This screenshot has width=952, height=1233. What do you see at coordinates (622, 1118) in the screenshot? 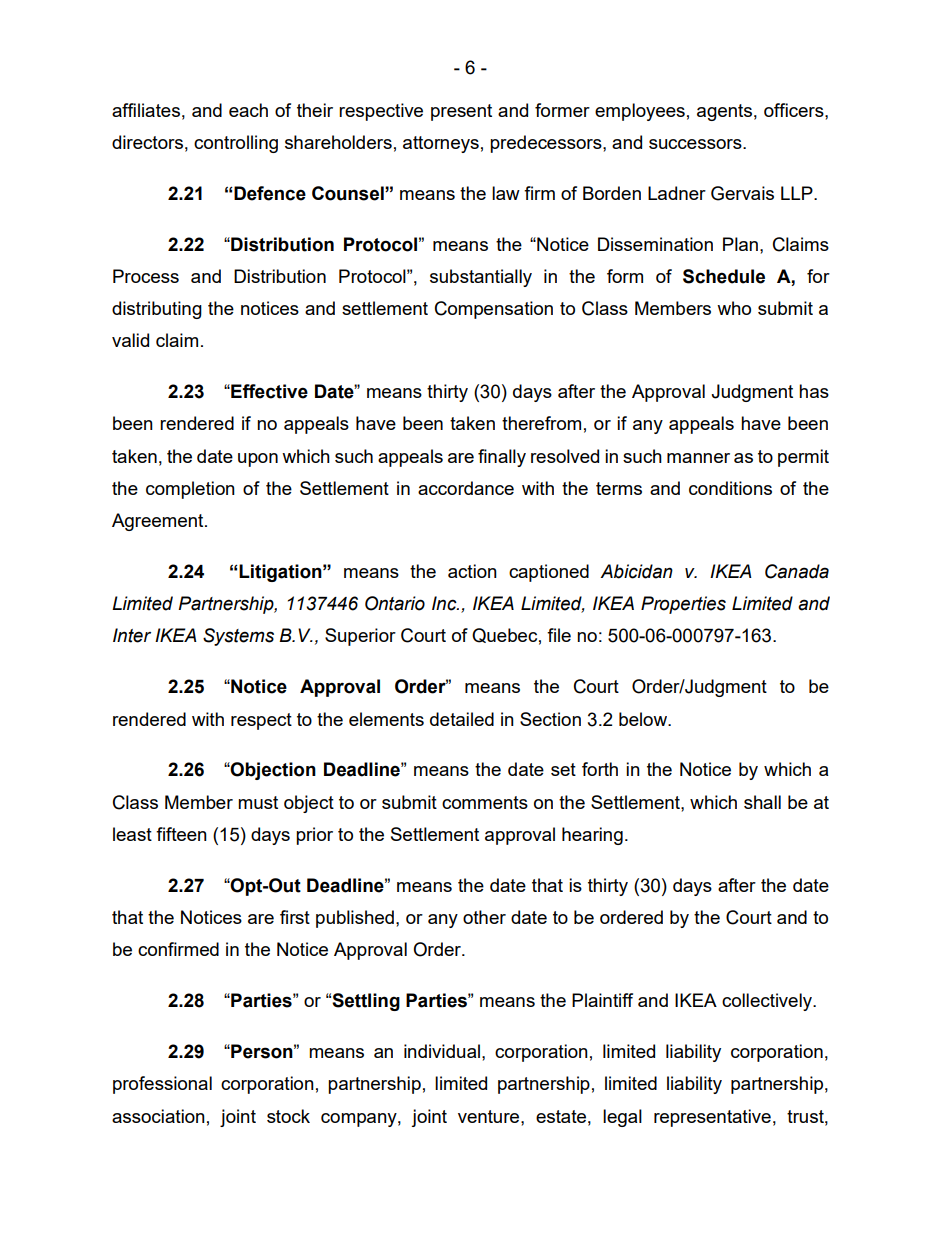
I see `legal` at bounding box center [622, 1118].
